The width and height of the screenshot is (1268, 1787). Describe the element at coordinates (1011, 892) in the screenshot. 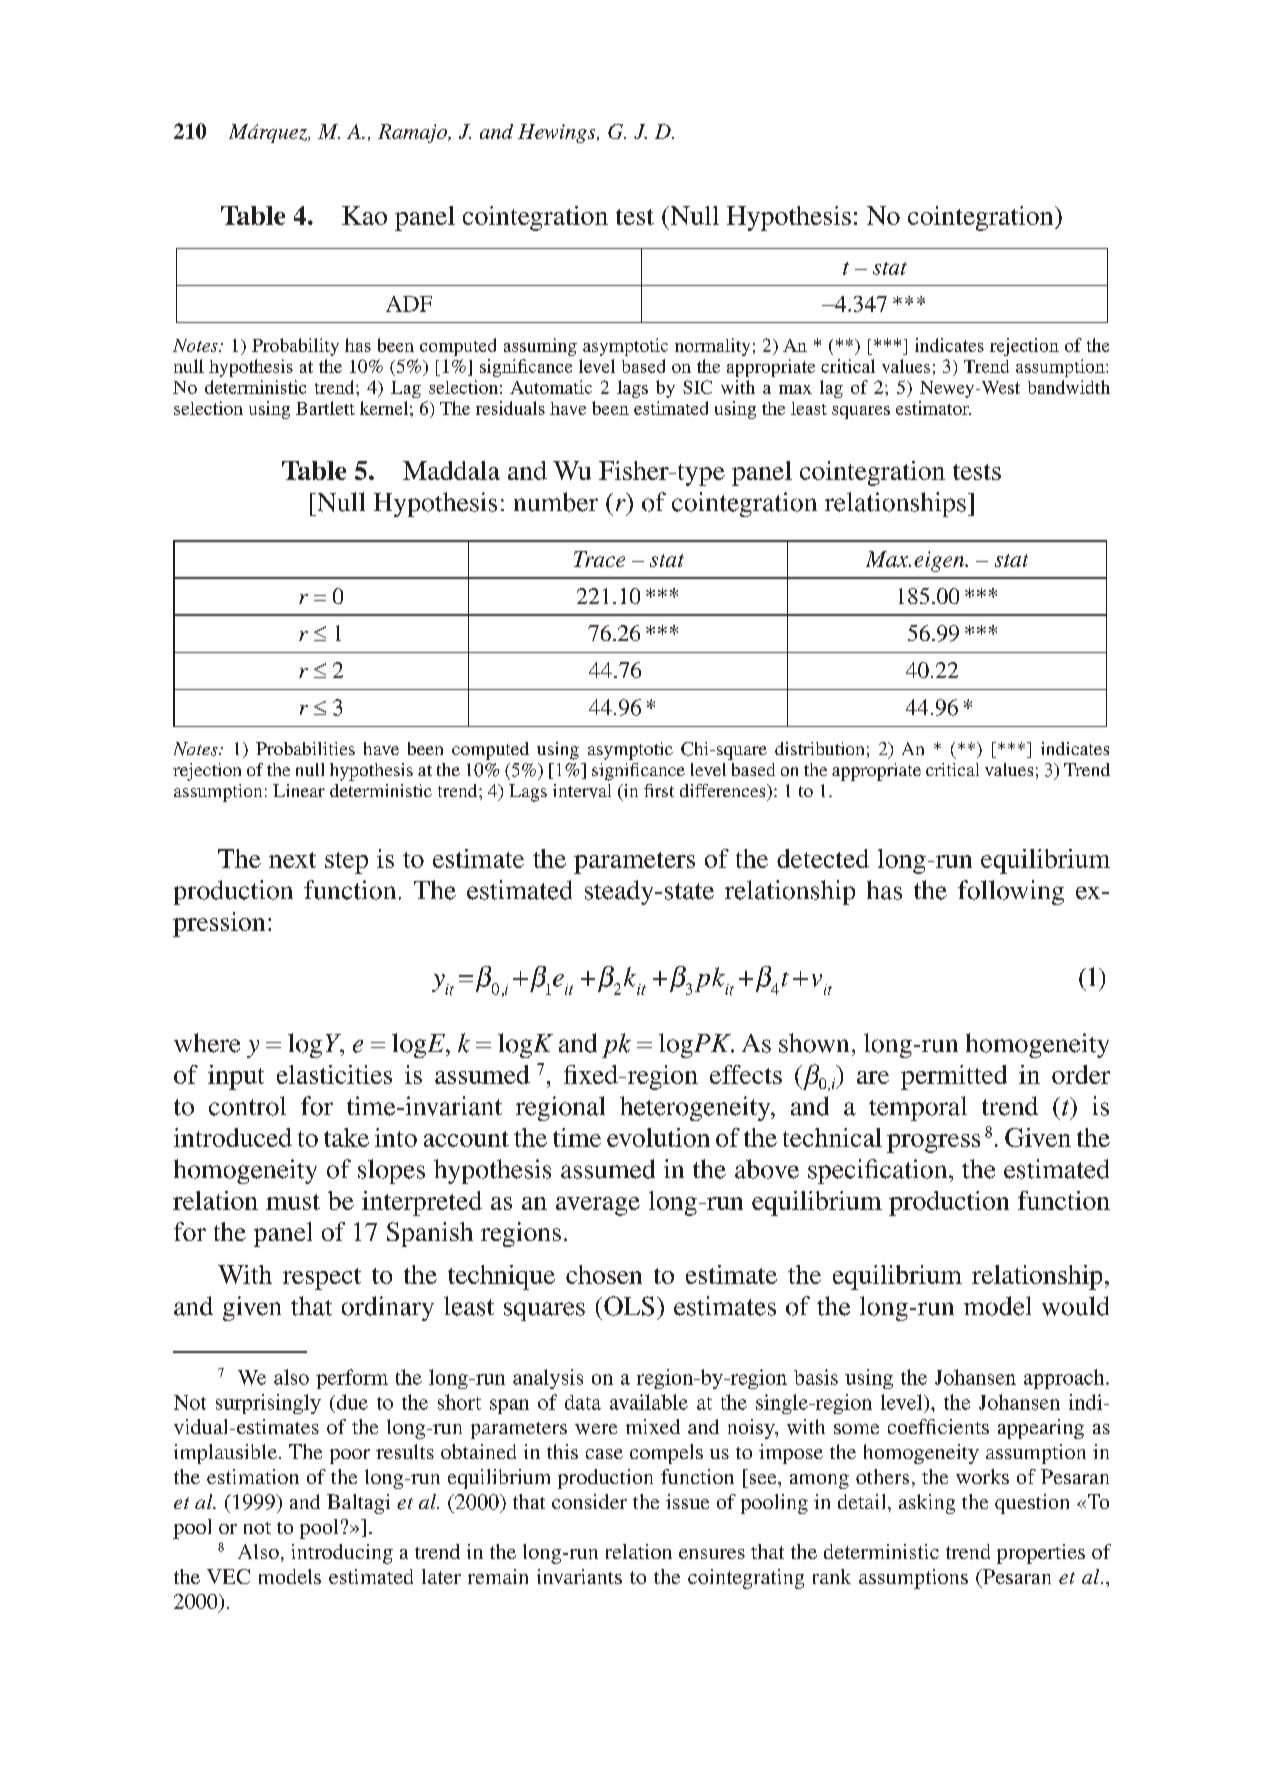

I see `following` at that location.
